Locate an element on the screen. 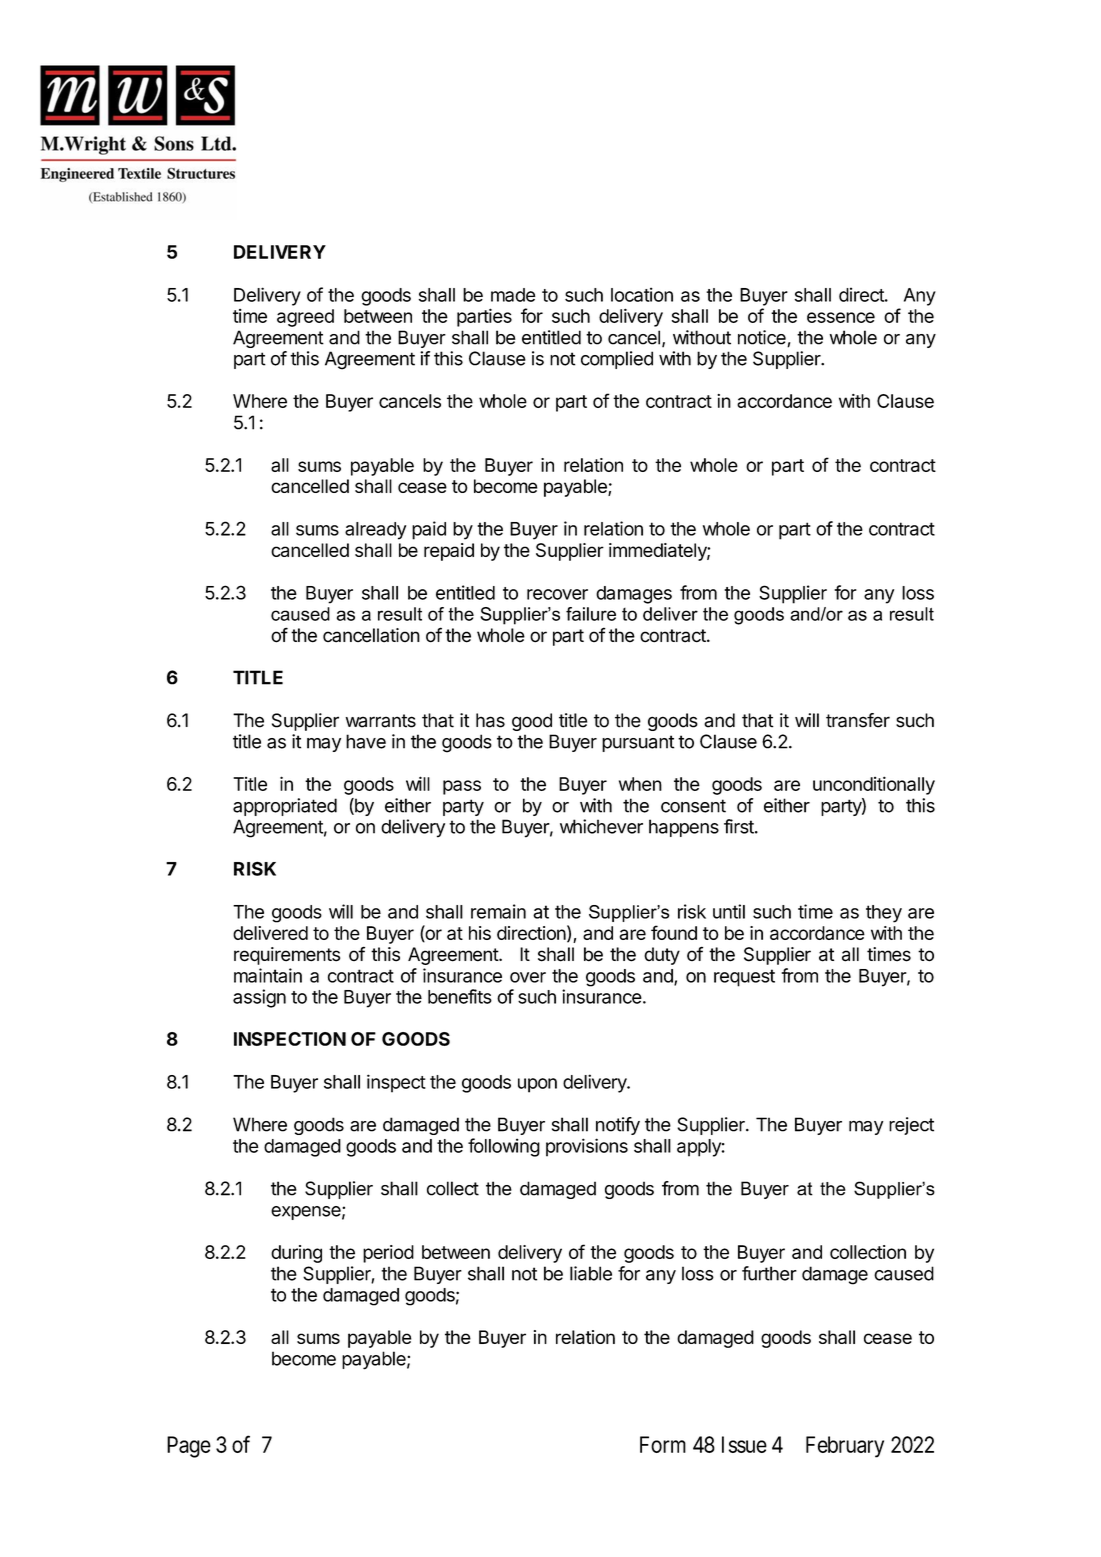  they is located at coordinates (884, 914).
